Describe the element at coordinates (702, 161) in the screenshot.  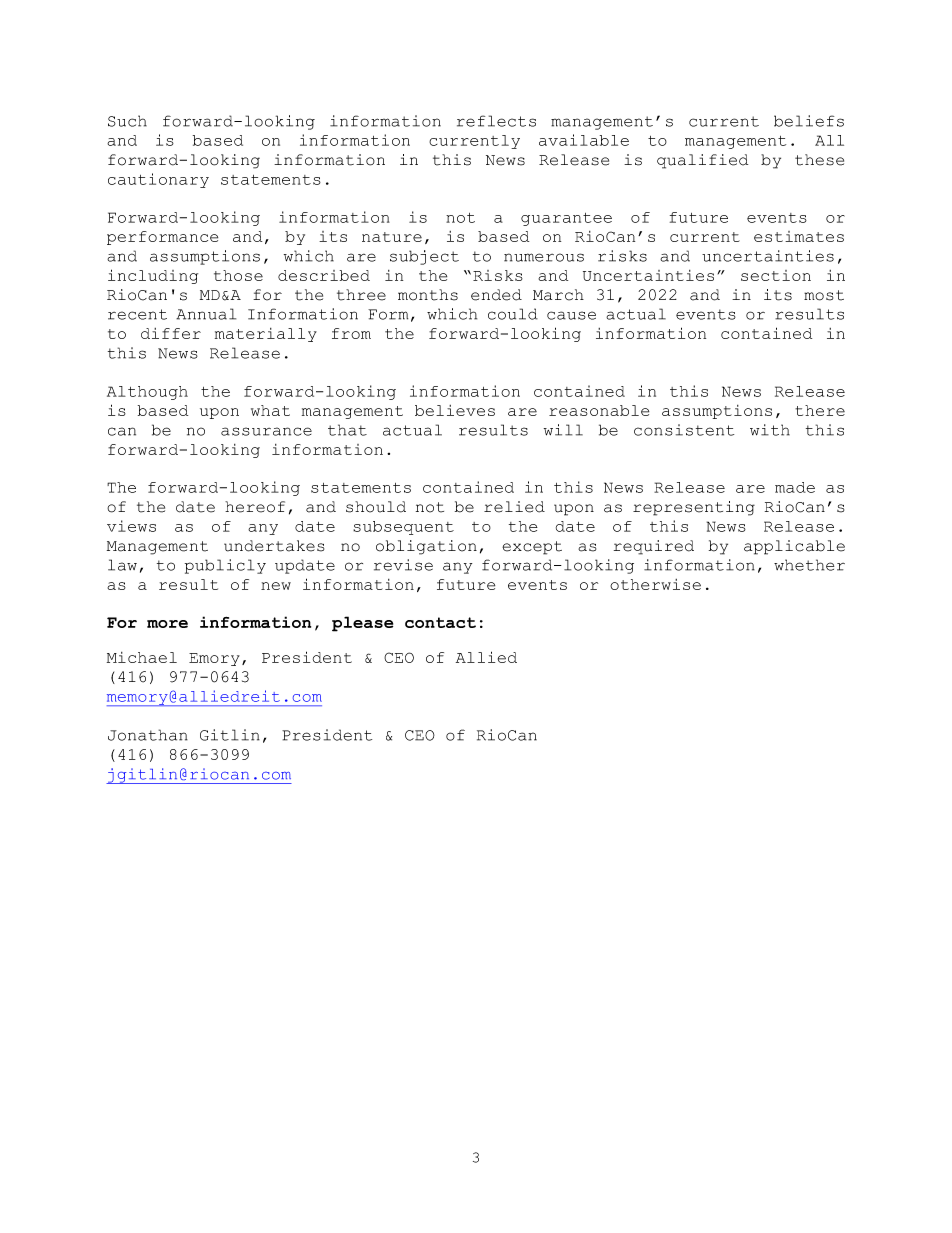
I see `qualified` at that location.
